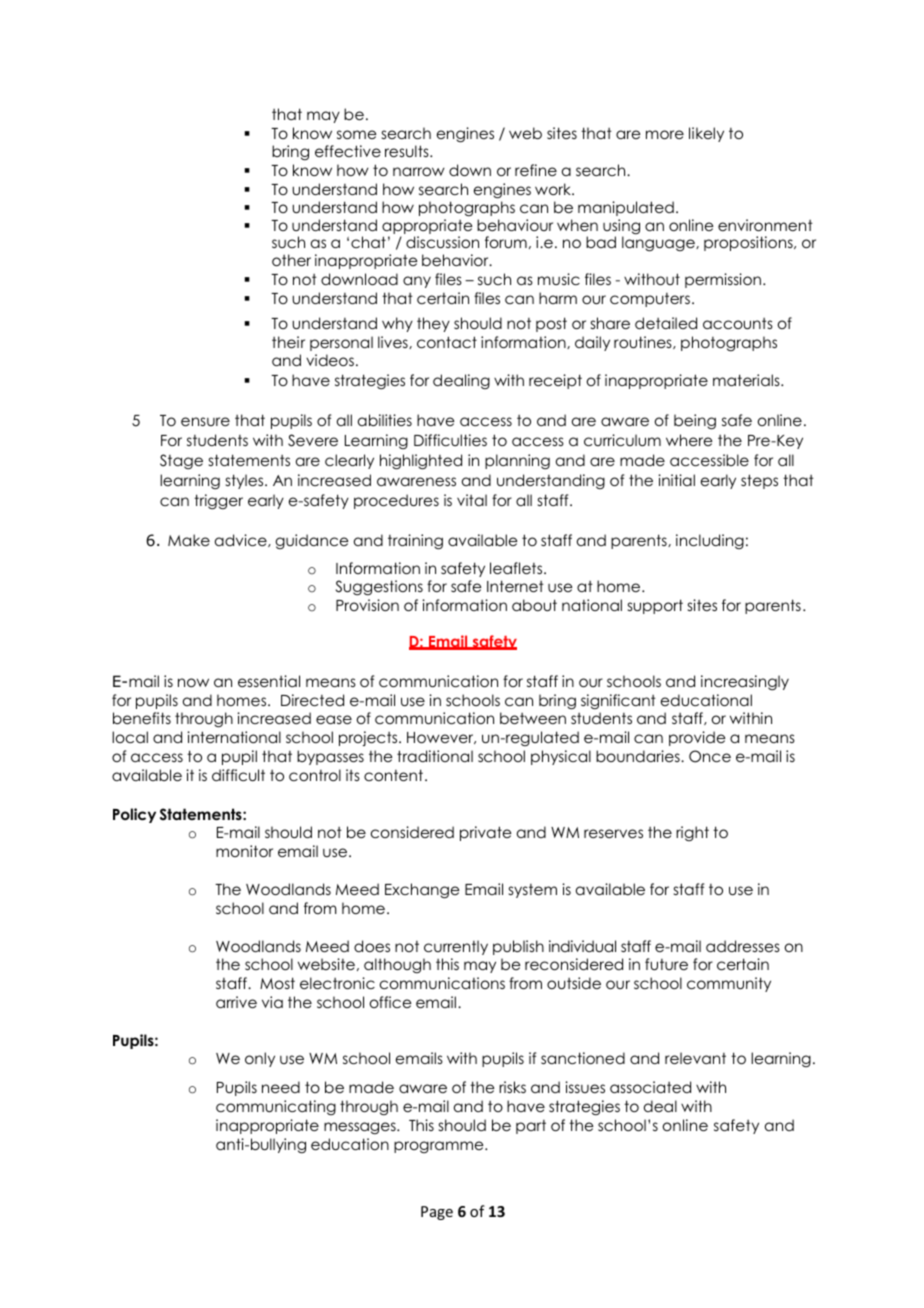 Image resolution: width=924 pixels, height=1308 pixels. Describe the element at coordinates (745, 683) in the image. I see `increasingly` at that location.
